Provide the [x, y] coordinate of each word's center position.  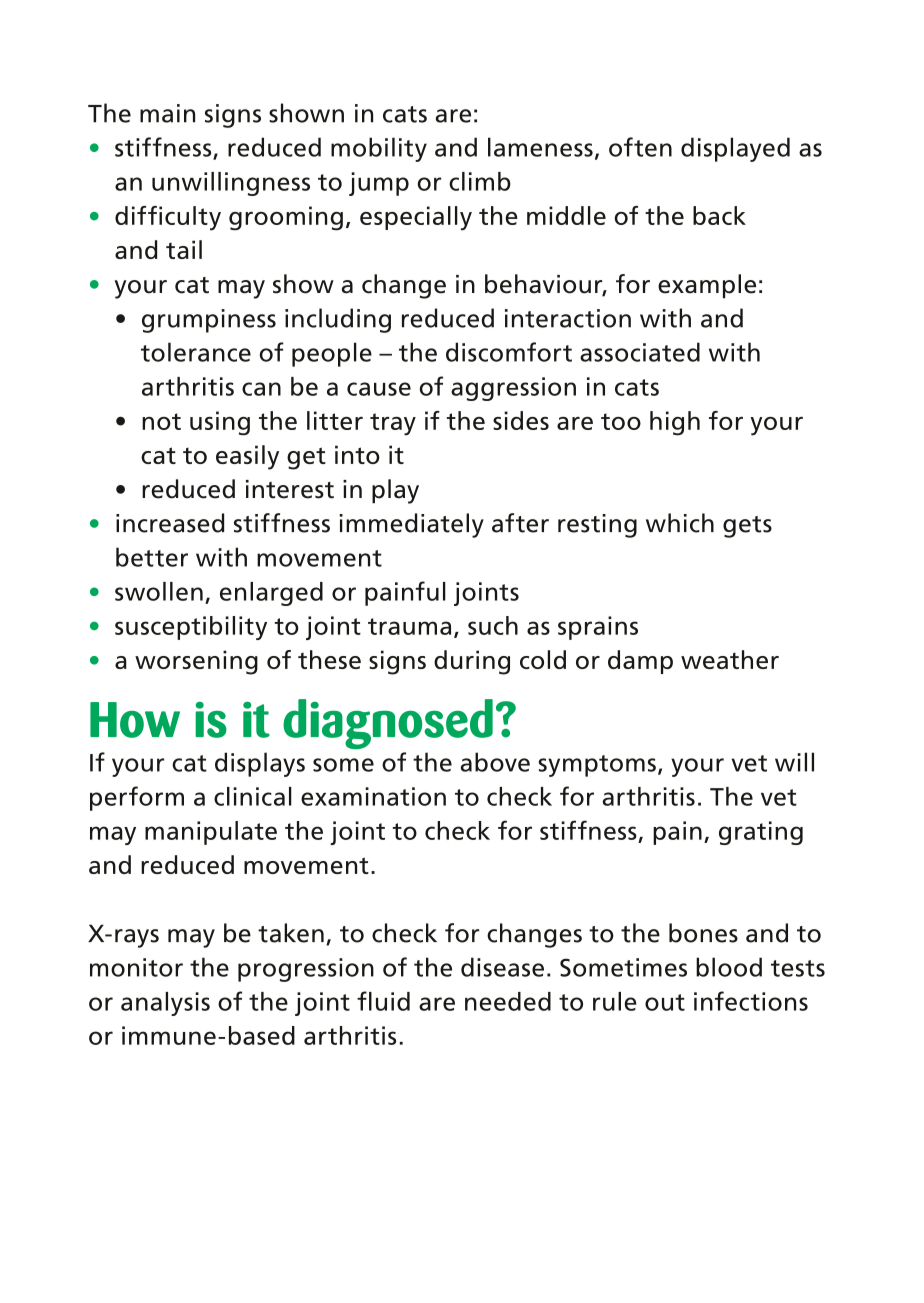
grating [761, 833]
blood [729, 967]
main [167, 113]
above [495, 762]
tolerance [196, 352]
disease [502, 967]
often [640, 147]
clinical [253, 796]
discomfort [509, 352]
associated [640, 352]
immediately [411, 525]
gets [747, 527]
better [152, 557]
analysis [165, 1004]
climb [480, 181]
